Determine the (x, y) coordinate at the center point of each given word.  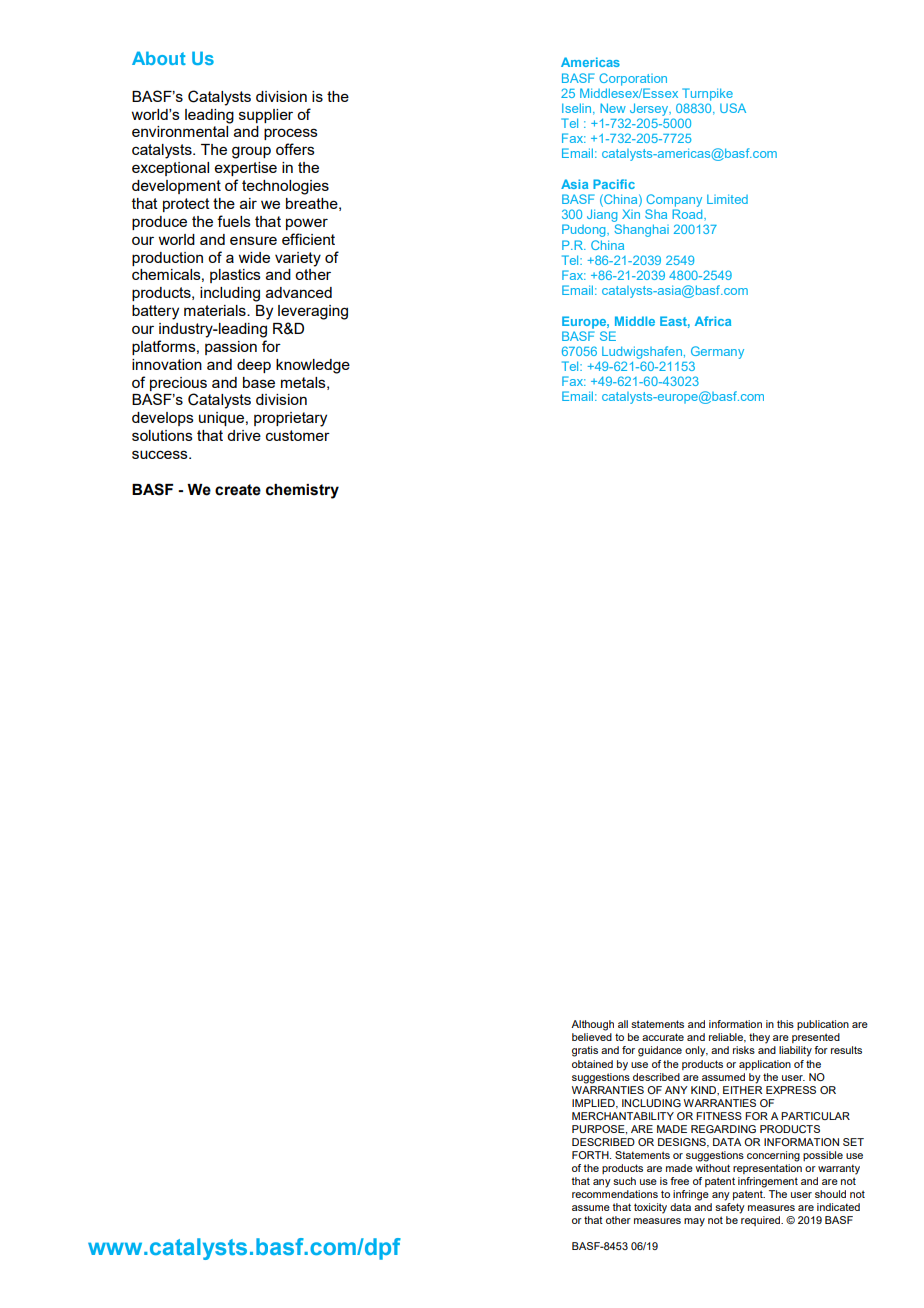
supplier (266, 116)
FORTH (591, 1155)
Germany (717, 352)
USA (733, 108)
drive (244, 435)
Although (592, 1025)
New (613, 108)
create (238, 490)
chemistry (302, 491)
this (785, 1024)
